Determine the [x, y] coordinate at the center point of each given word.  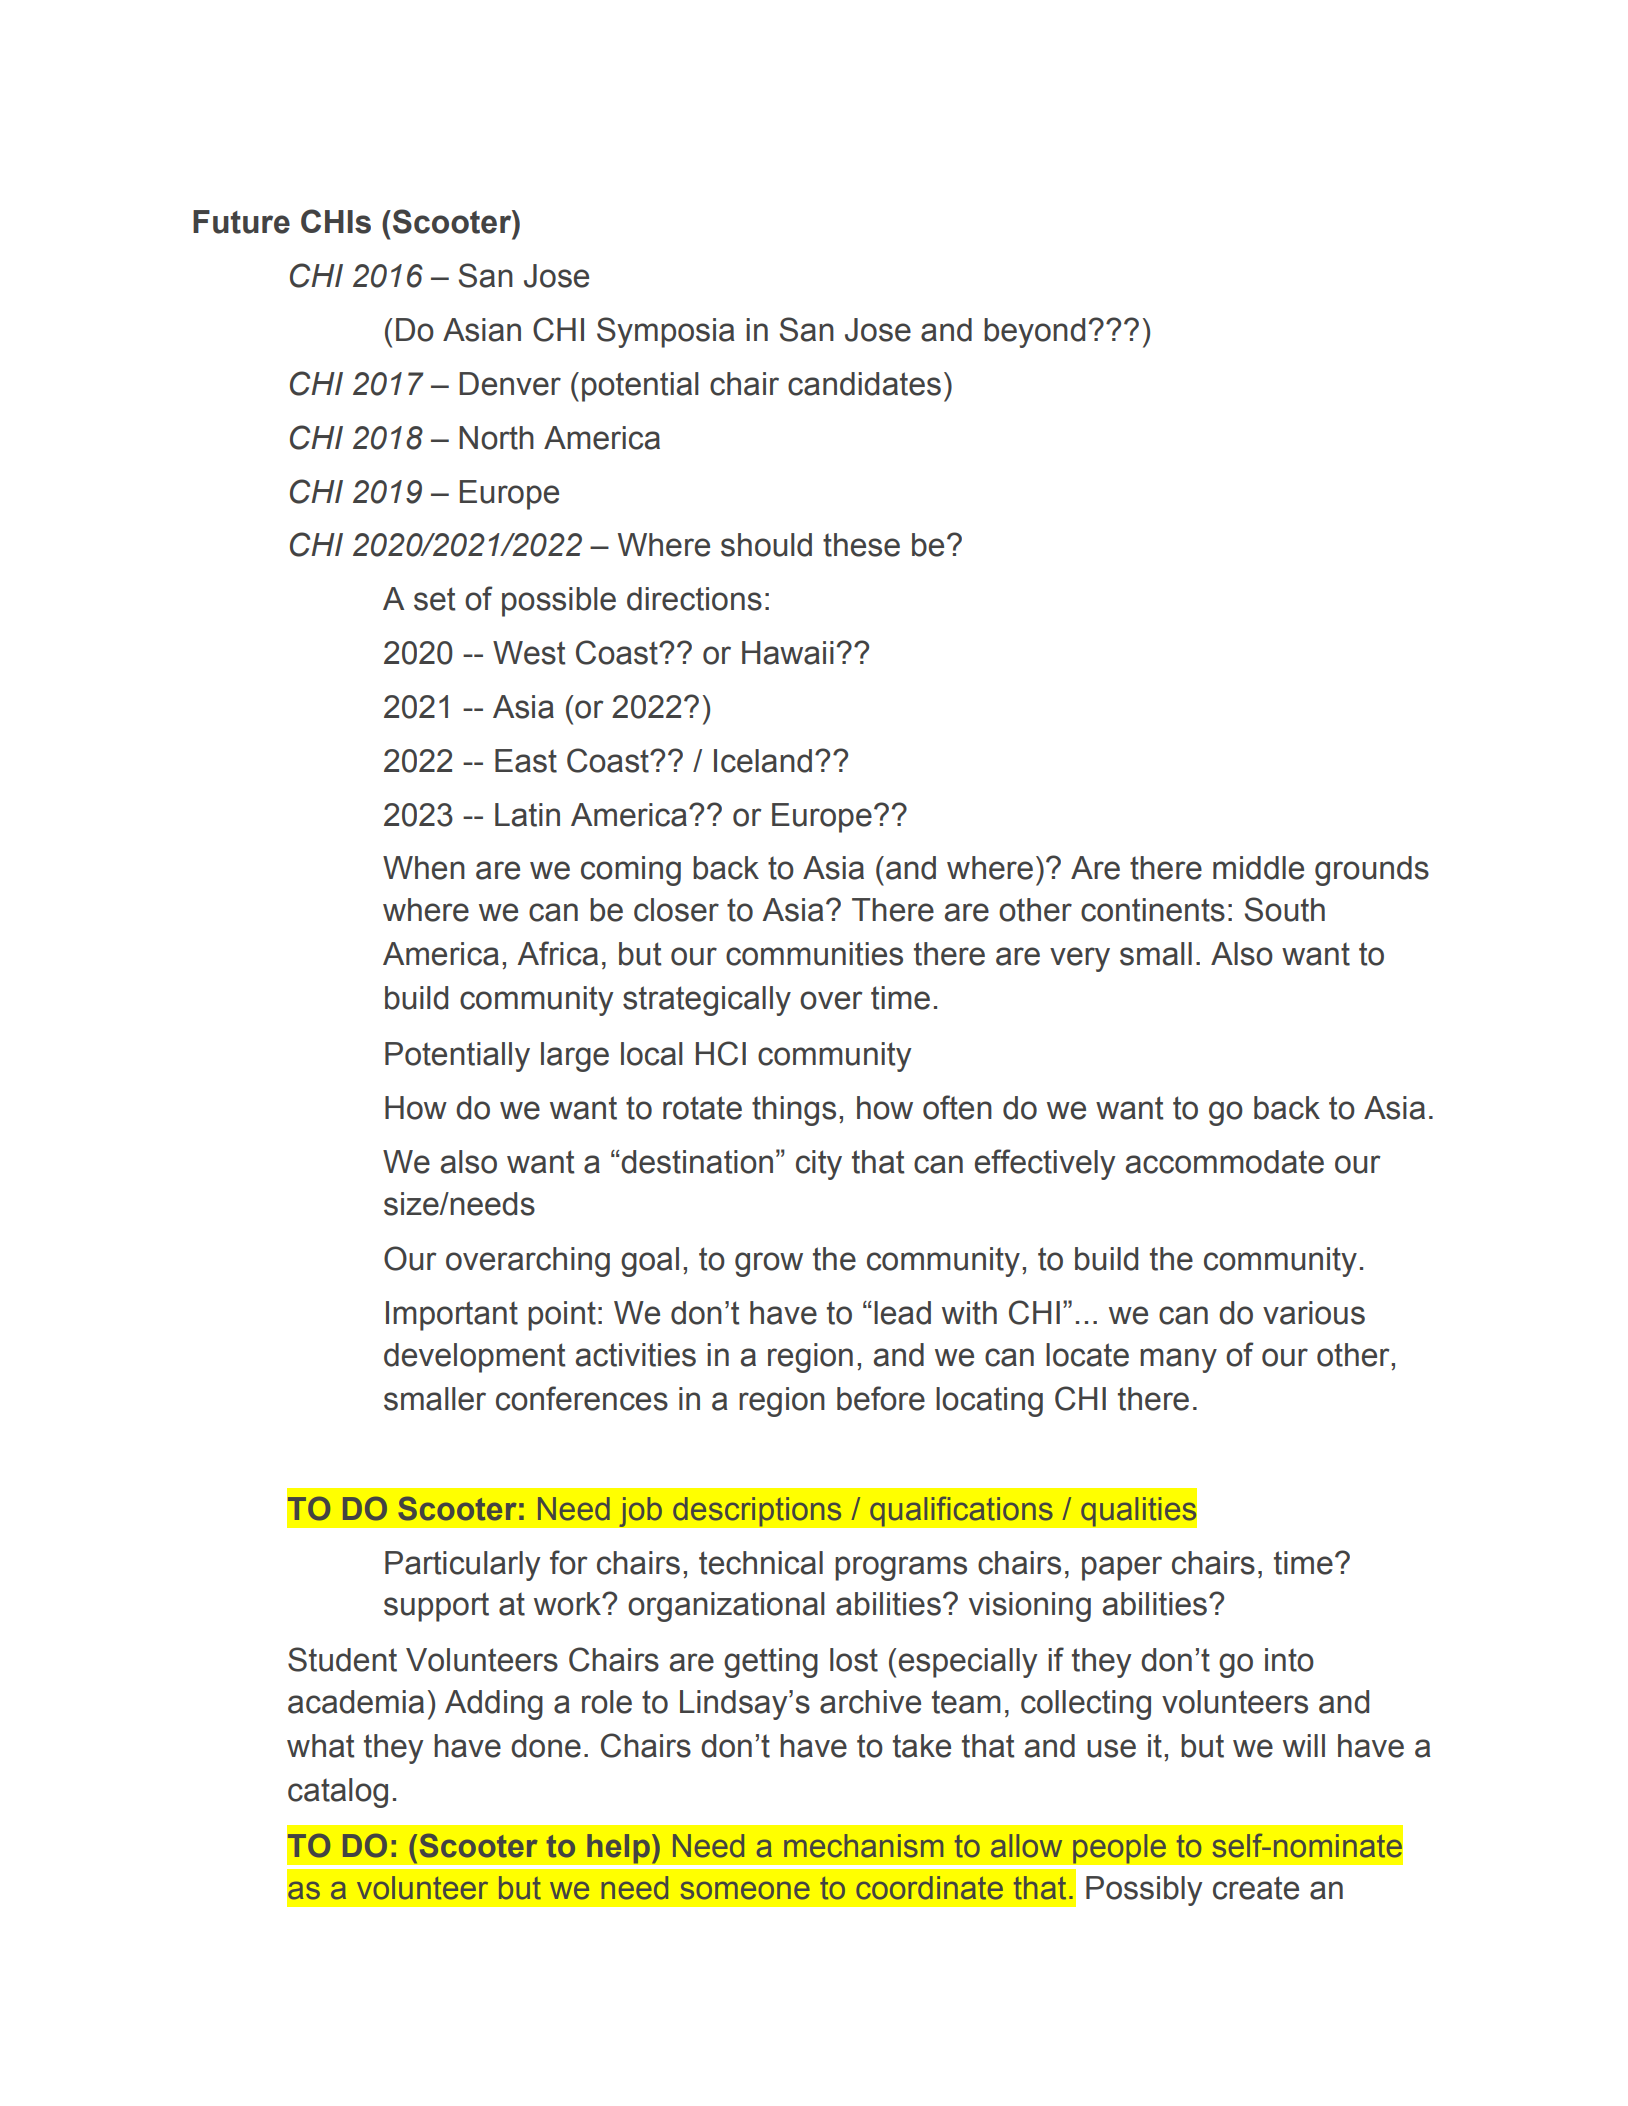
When [424, 868]
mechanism [864, 1846]
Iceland [763, 761]
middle [1258, 868]
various [1314, 1313]
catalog [338, 1793]
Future [241, 222]
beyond [1034, 333]
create [1256, 1888]
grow [769, 1264]
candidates [864, 384]
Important [452, 1316]
